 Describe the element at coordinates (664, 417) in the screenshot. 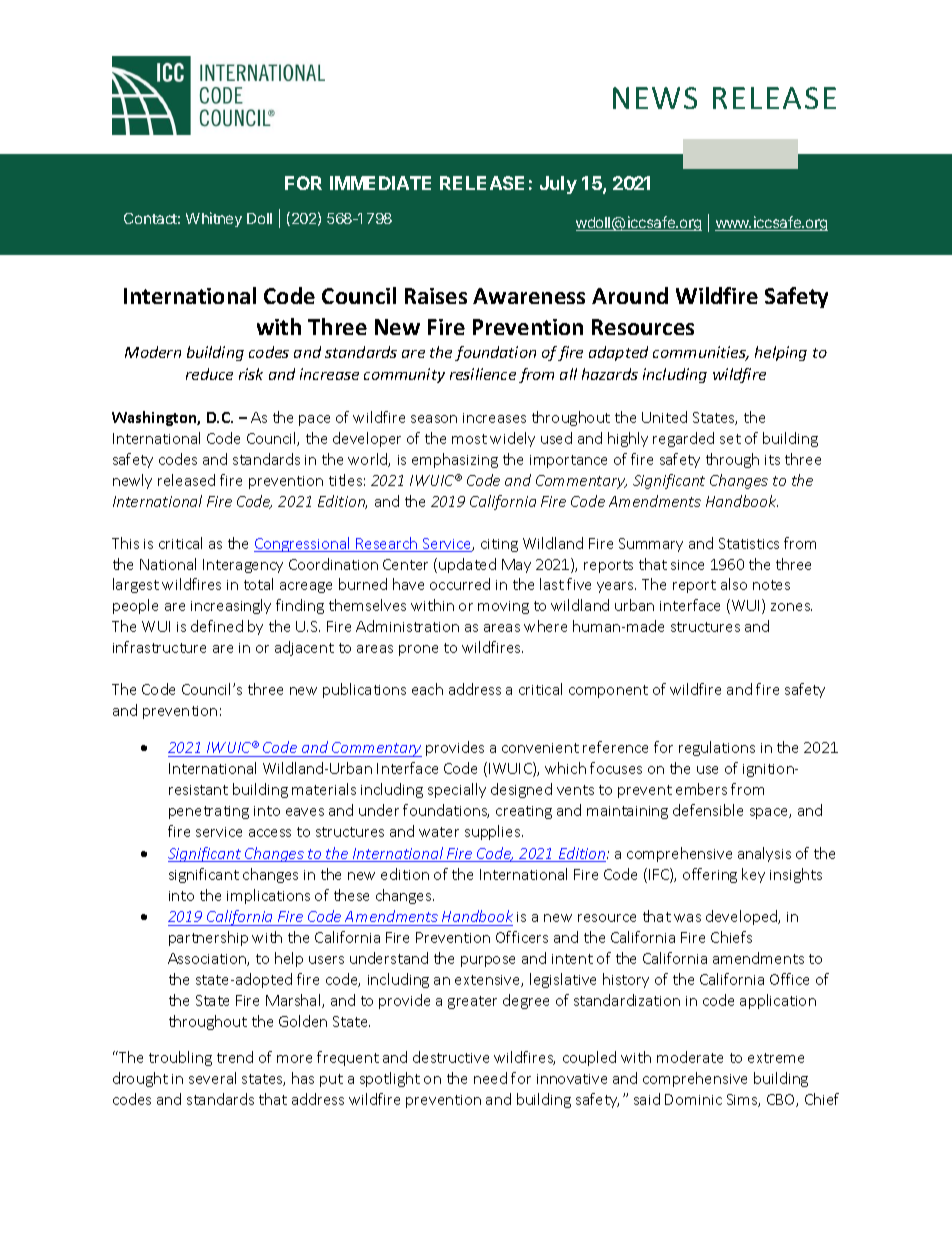

I see `United` at that location.
